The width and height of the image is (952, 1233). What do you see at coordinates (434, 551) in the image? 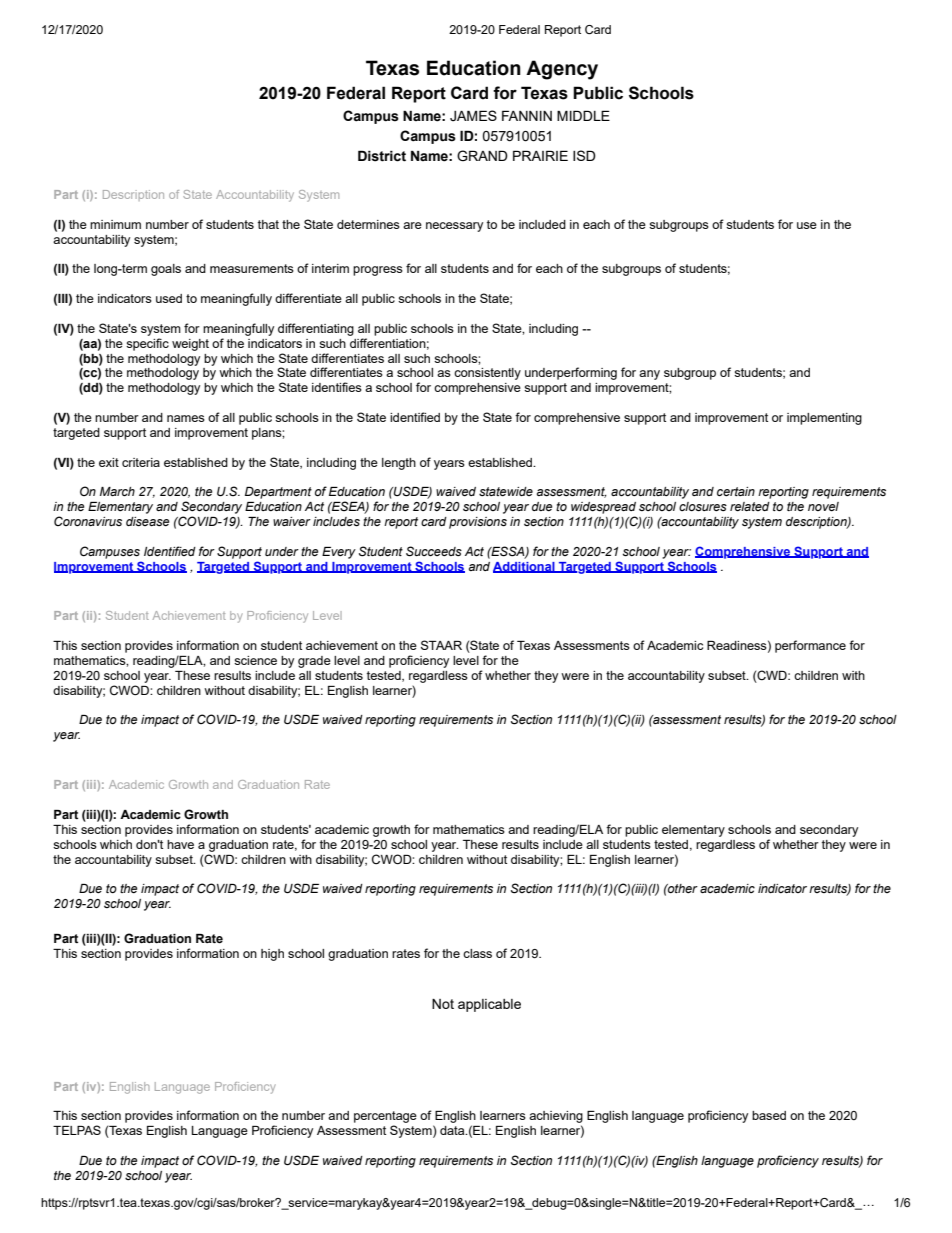
I see `Succeeds` at bounding box center [434, 551].
